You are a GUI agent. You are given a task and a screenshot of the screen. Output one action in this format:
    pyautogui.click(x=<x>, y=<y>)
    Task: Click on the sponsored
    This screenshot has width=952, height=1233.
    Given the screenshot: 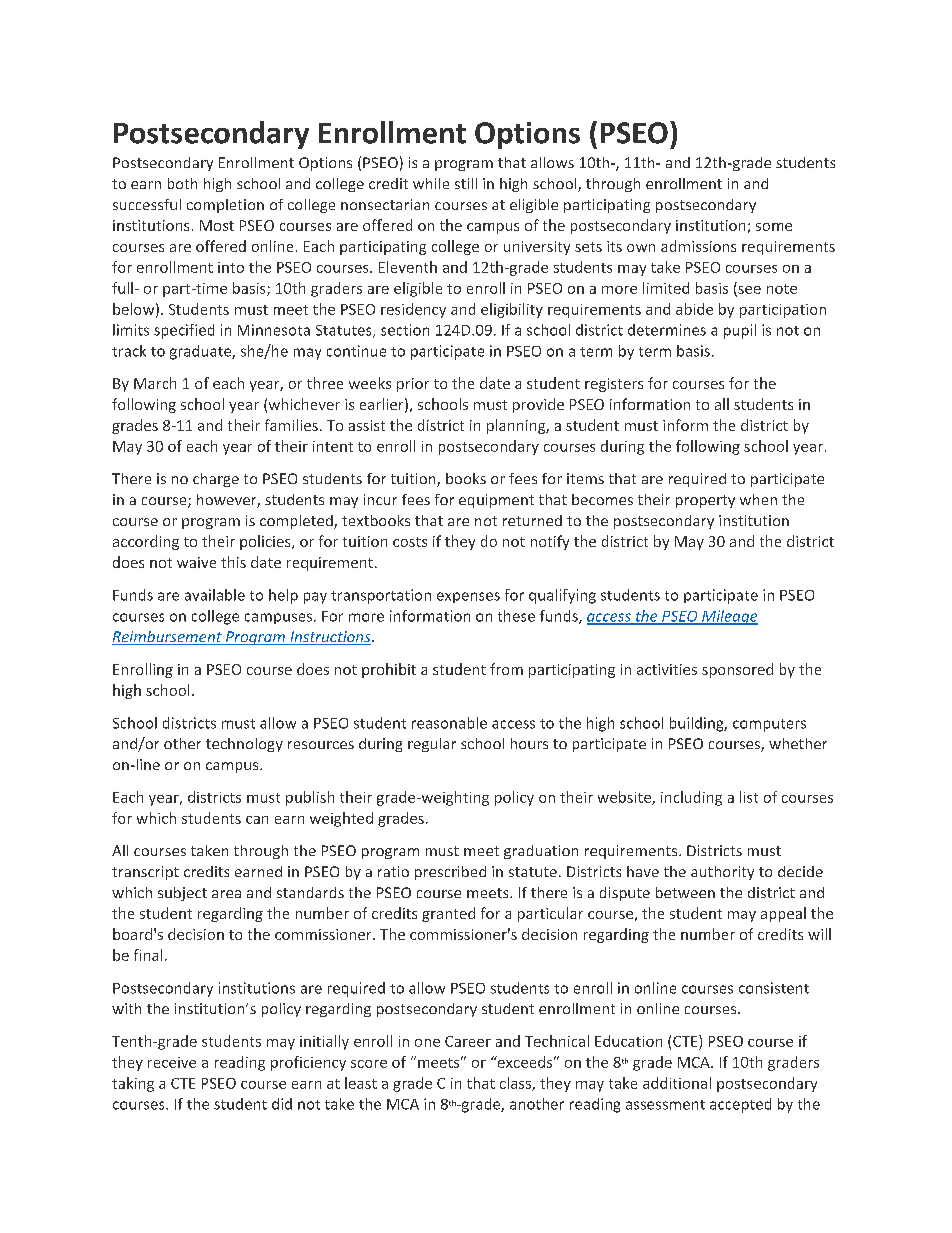 What is the action you would take?
    pyautogui.click(x=737, y=670)
